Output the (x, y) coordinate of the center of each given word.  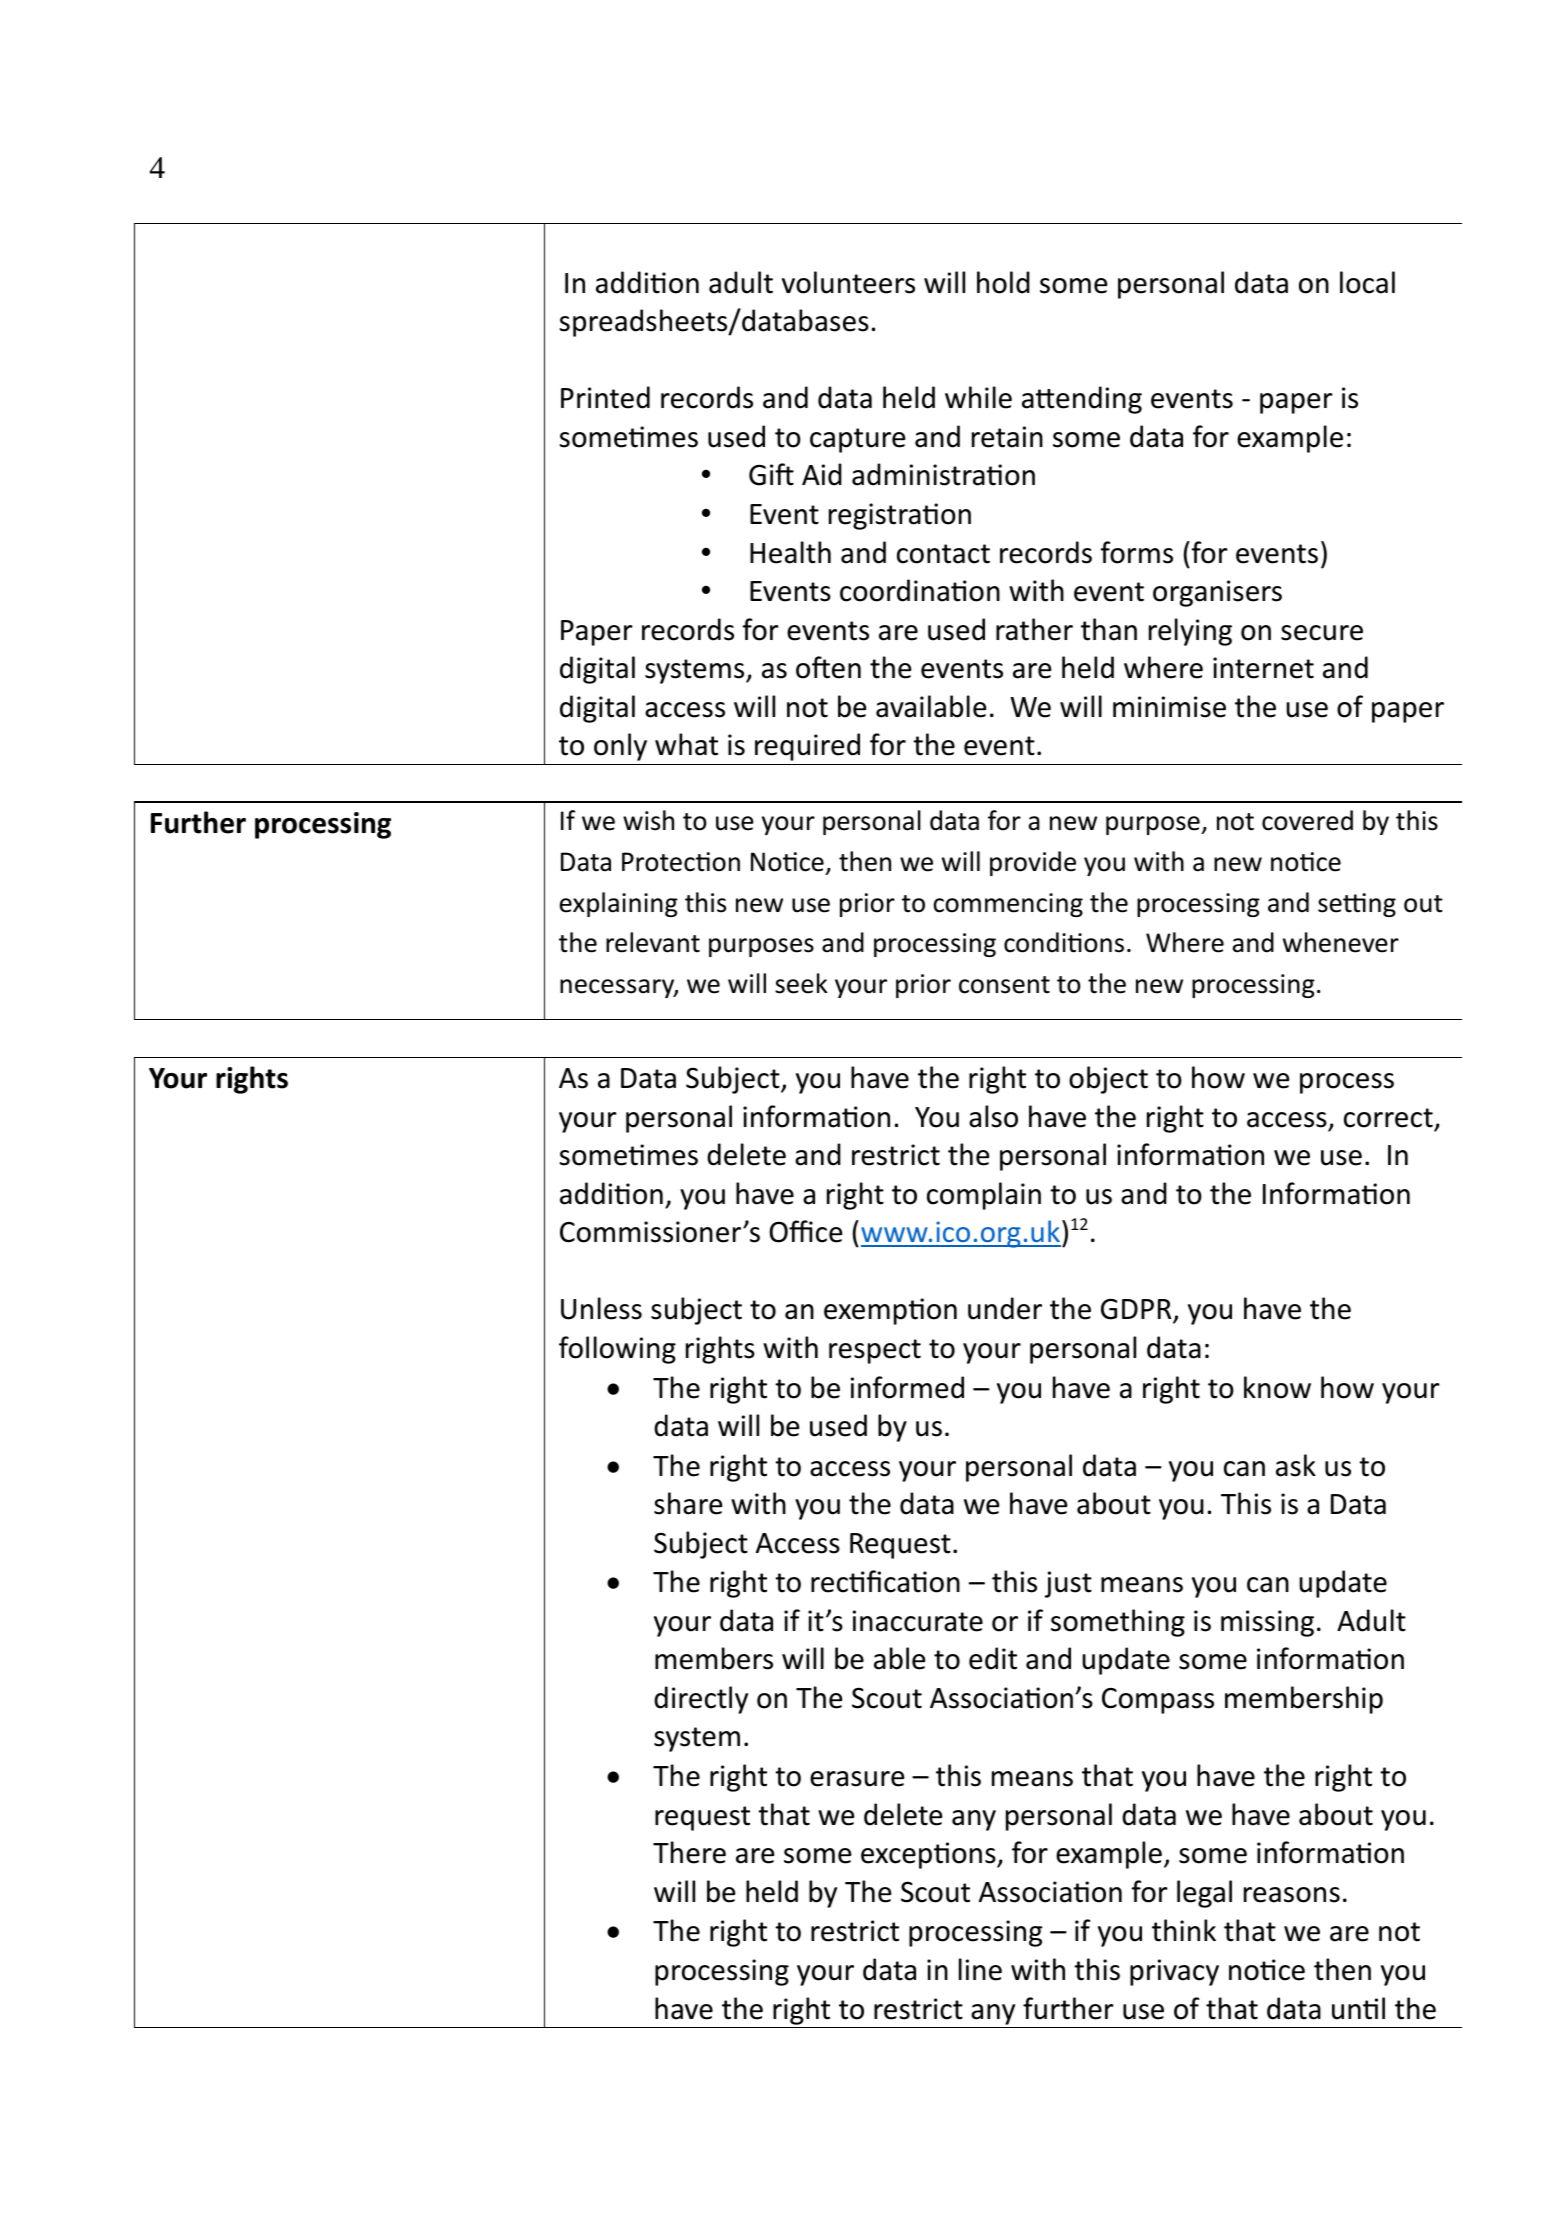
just (1068, 1584)
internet (1263, 668)
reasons (1292, 1895)
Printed (605, 397)
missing (1267, 1623)
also (993, 1116)
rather (1034, 629)
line (980, 1969)
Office (805, 1231)
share (688, 1503)
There (689, 1852)
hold (1003, 282)
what (686, 744)
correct (1388, 1118)
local (1367, 282)
